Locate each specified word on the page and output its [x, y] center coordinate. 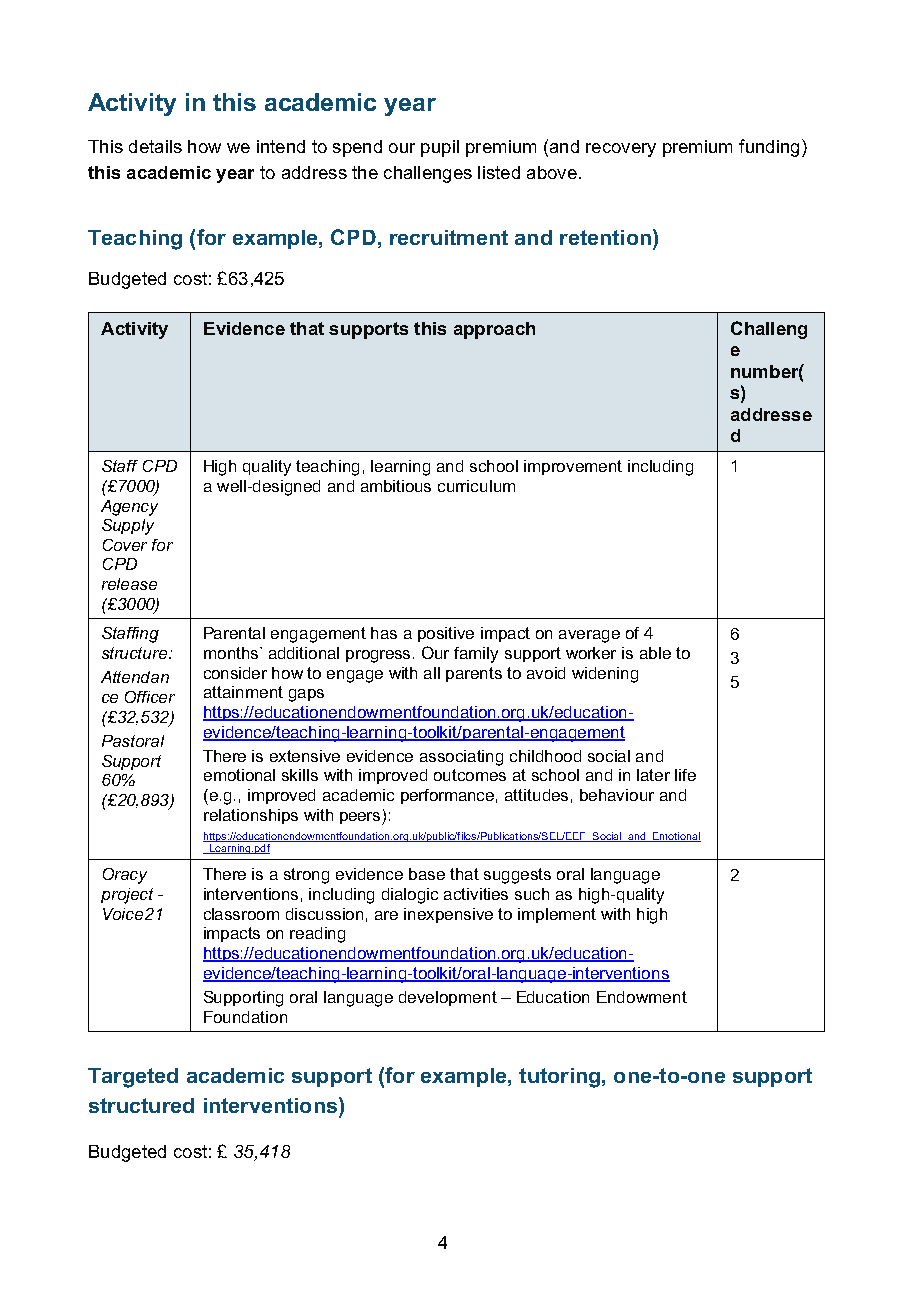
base [427, 874]
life [685, 775]
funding [769, 148]
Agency [129, 508]
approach [494, 330]
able [655, 653]
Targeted [133, 1078]
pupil [440, 148]
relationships [251, 816]
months [232, 653]
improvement [573, 467]
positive [446, 634]
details [155, 146]
